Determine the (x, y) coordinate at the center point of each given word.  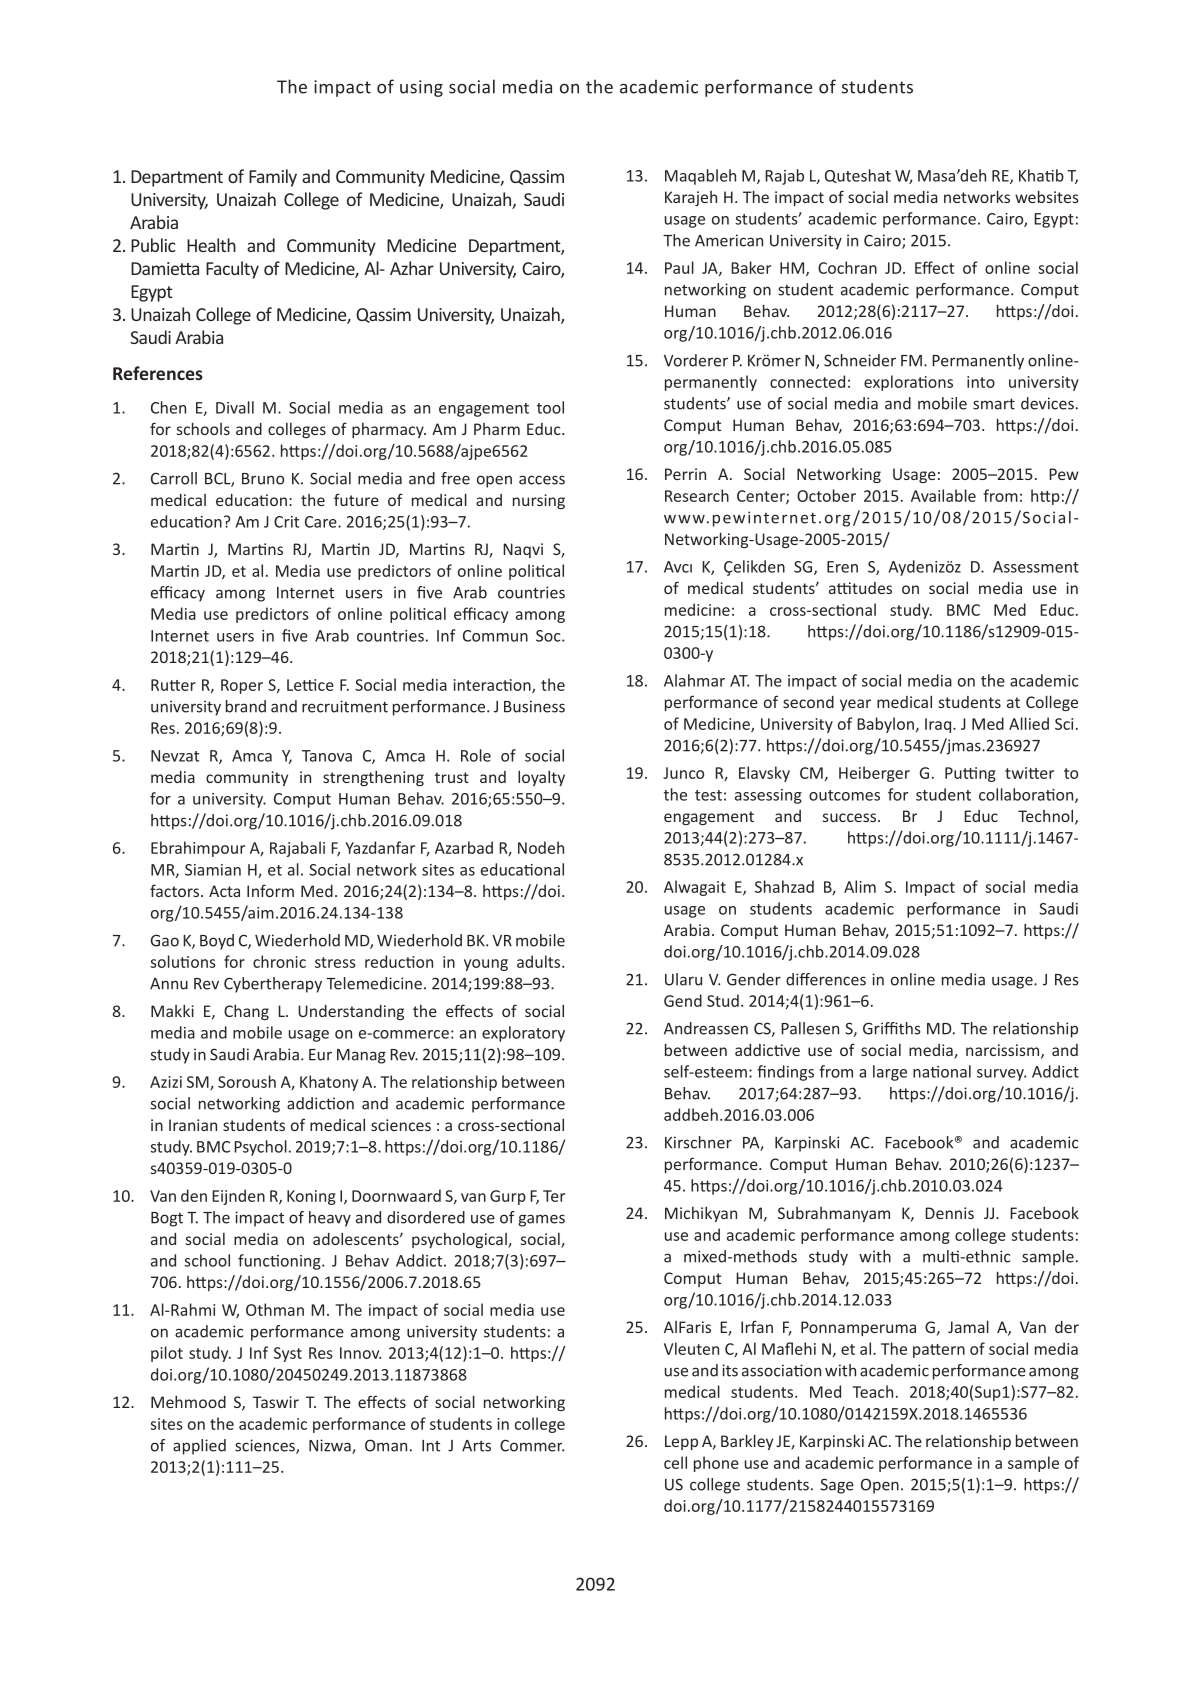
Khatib (1041, 175)
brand (246, 706)
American (729, 240)
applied (199, 1447)
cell (675, 1462)
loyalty (541, 778)
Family (273, 178)
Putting (970, 774)
